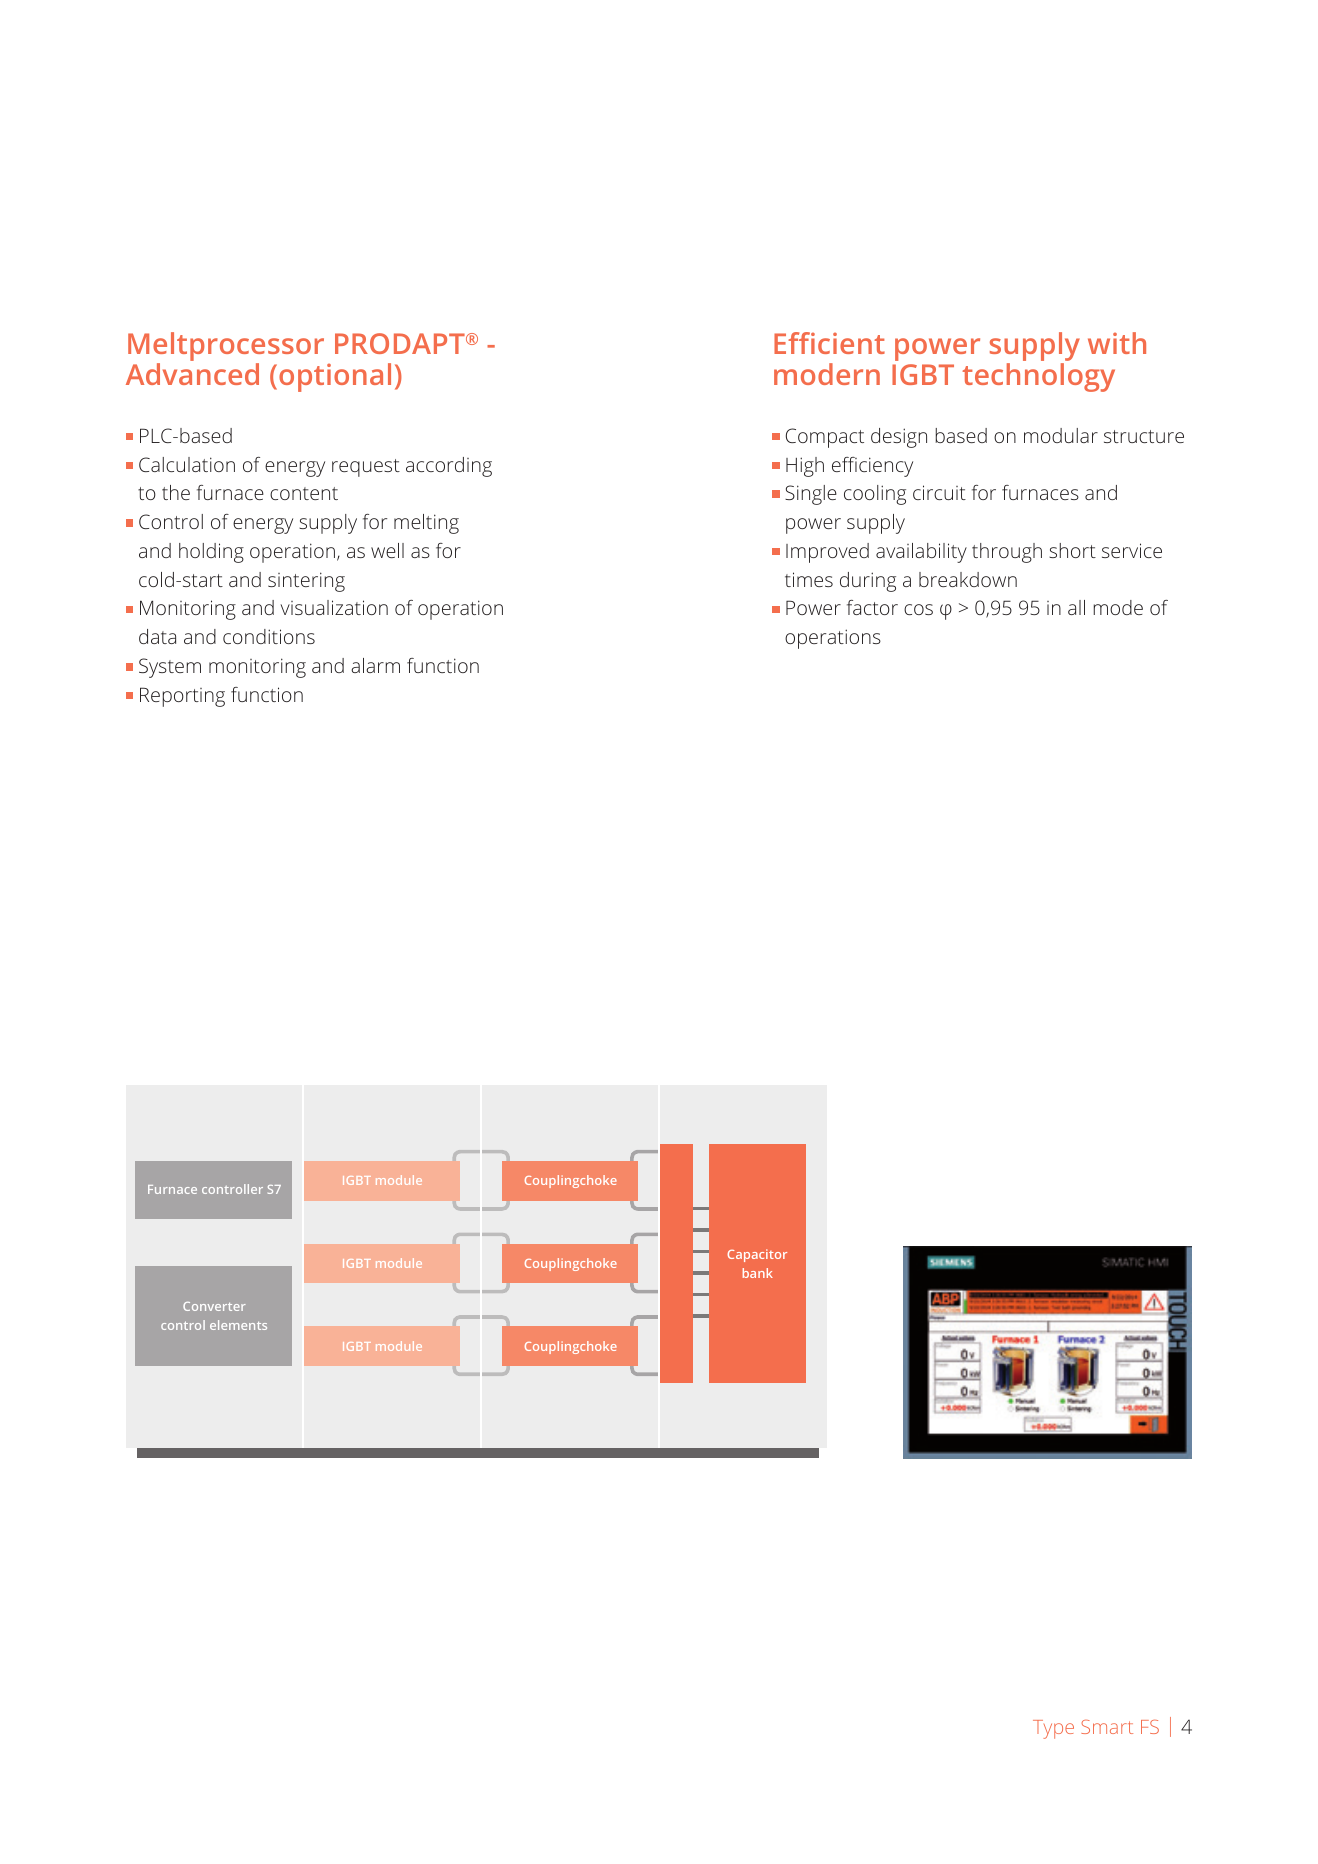 The image size is (1318, 1864). I want to click on Efficient, so click(829, 343).
